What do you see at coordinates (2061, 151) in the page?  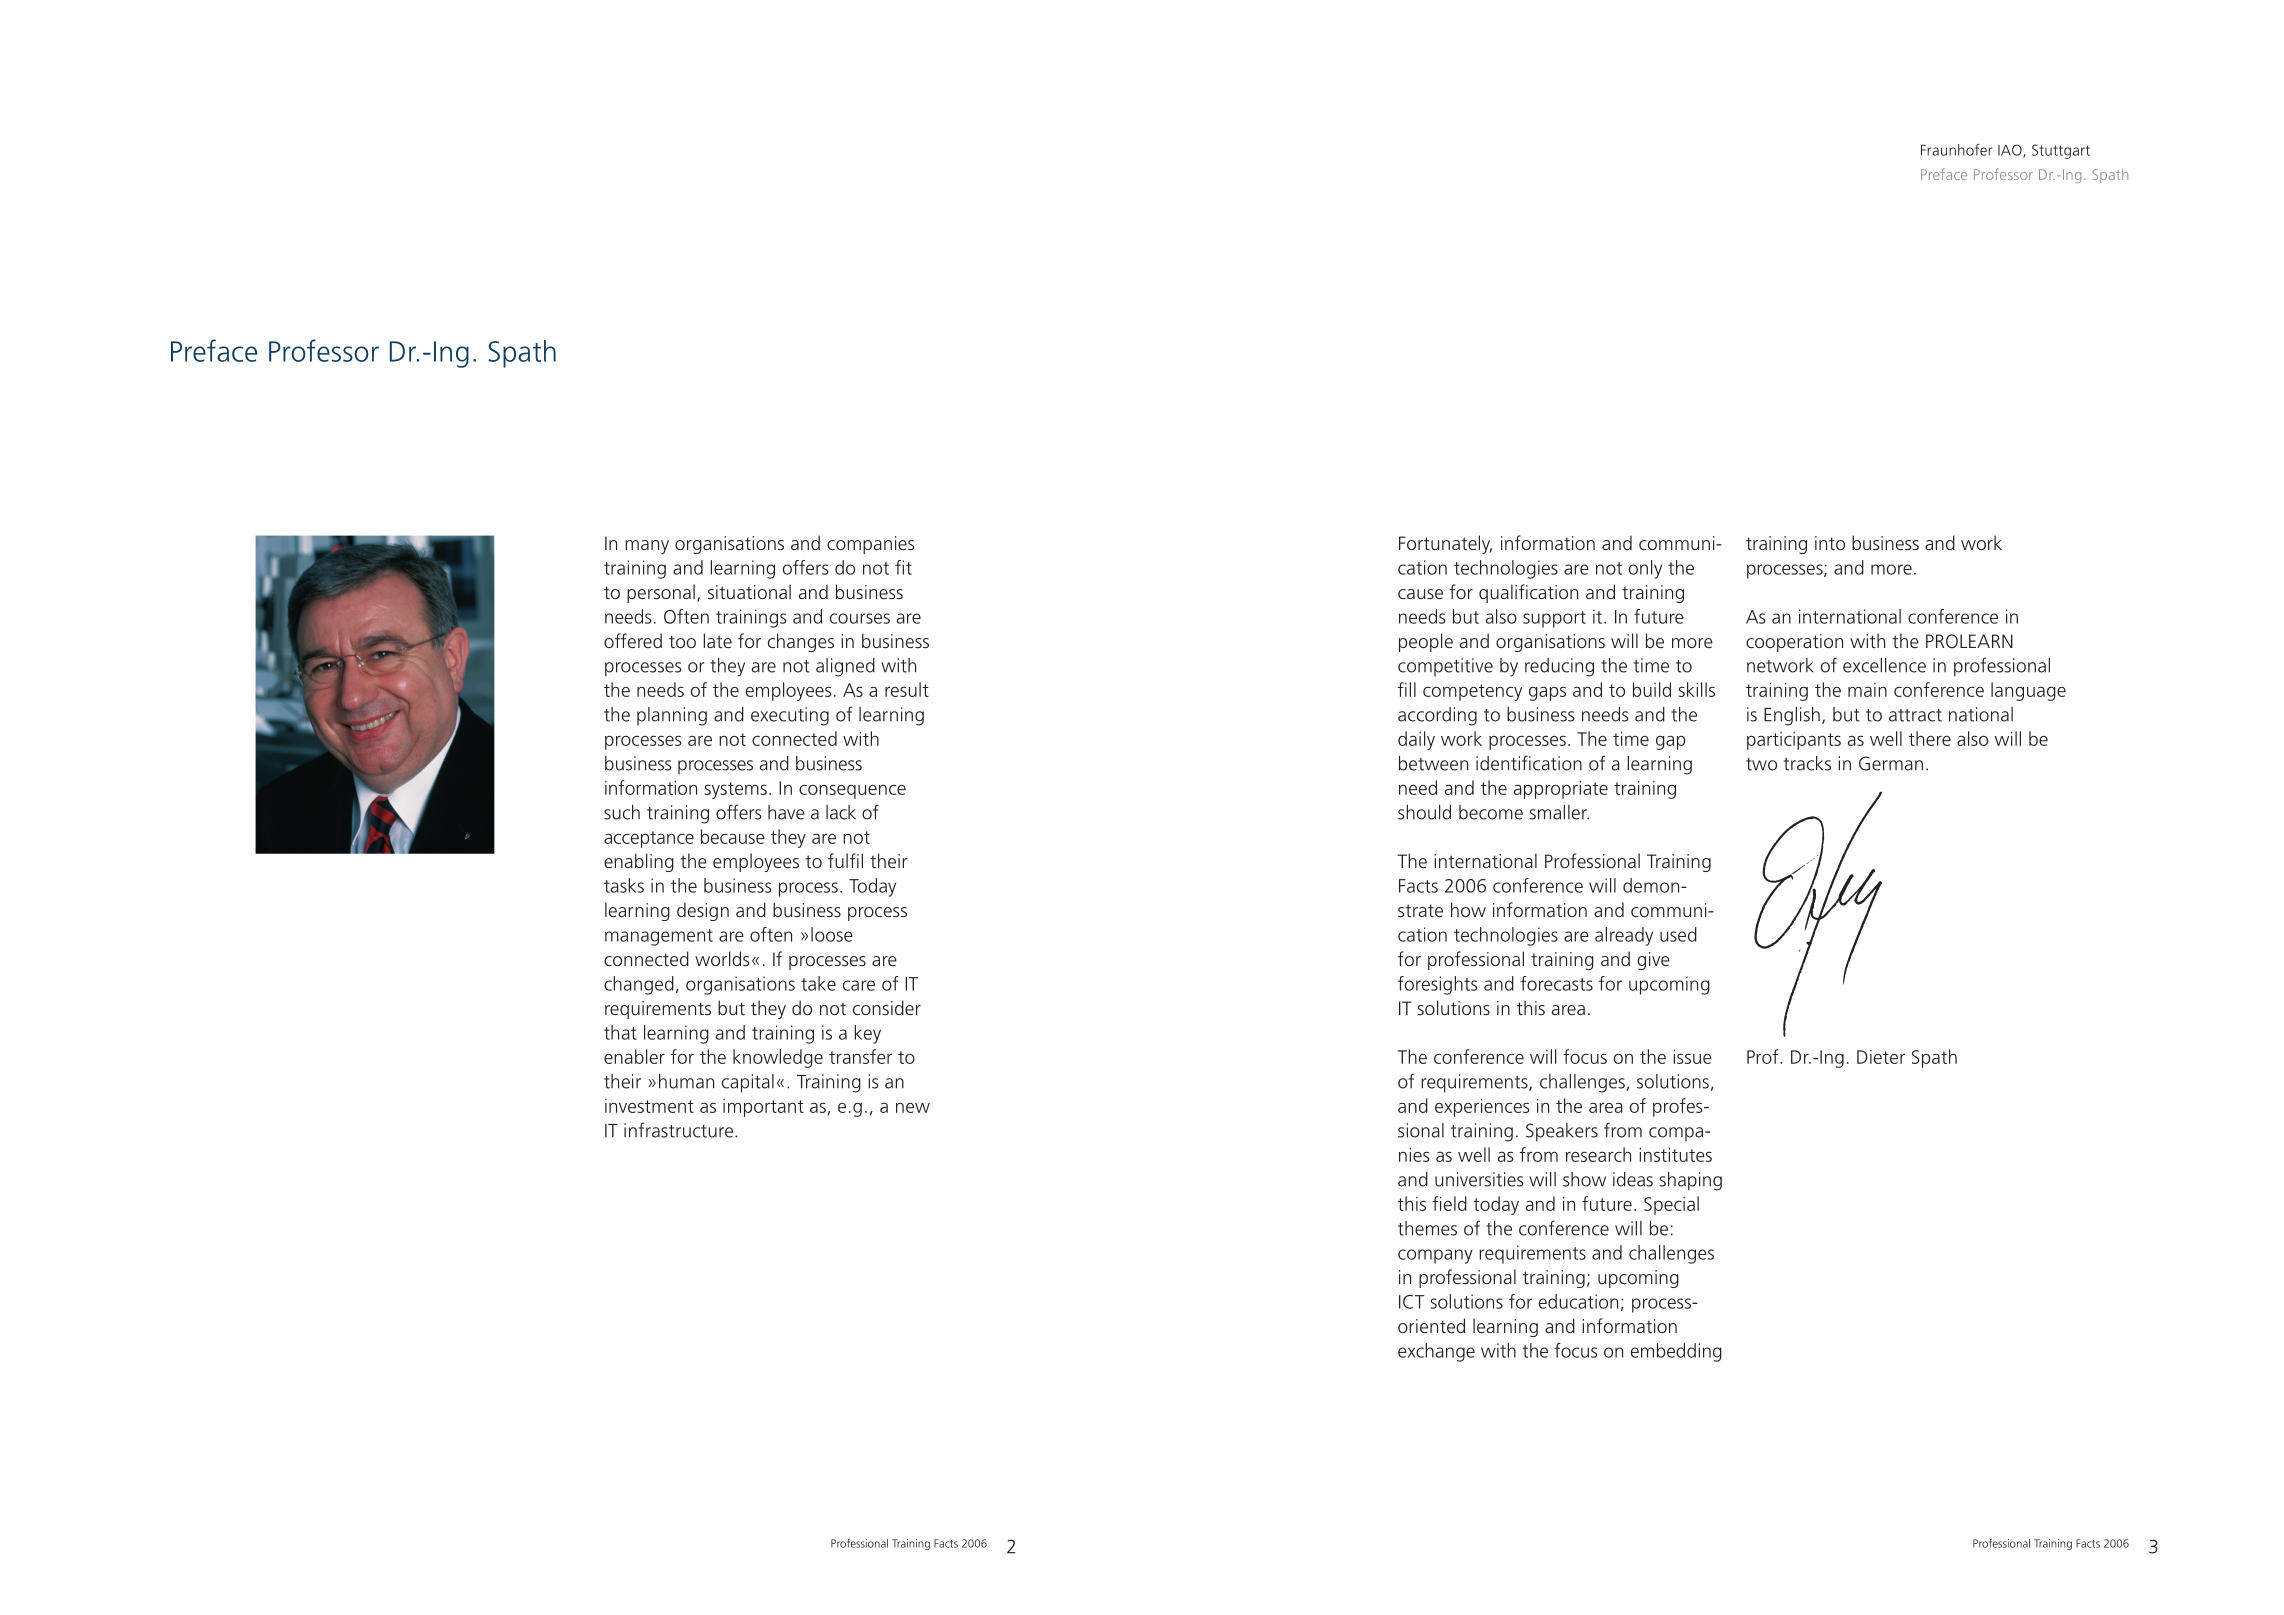 I see `Stuttgart` at bounding box center [2061, 151].
